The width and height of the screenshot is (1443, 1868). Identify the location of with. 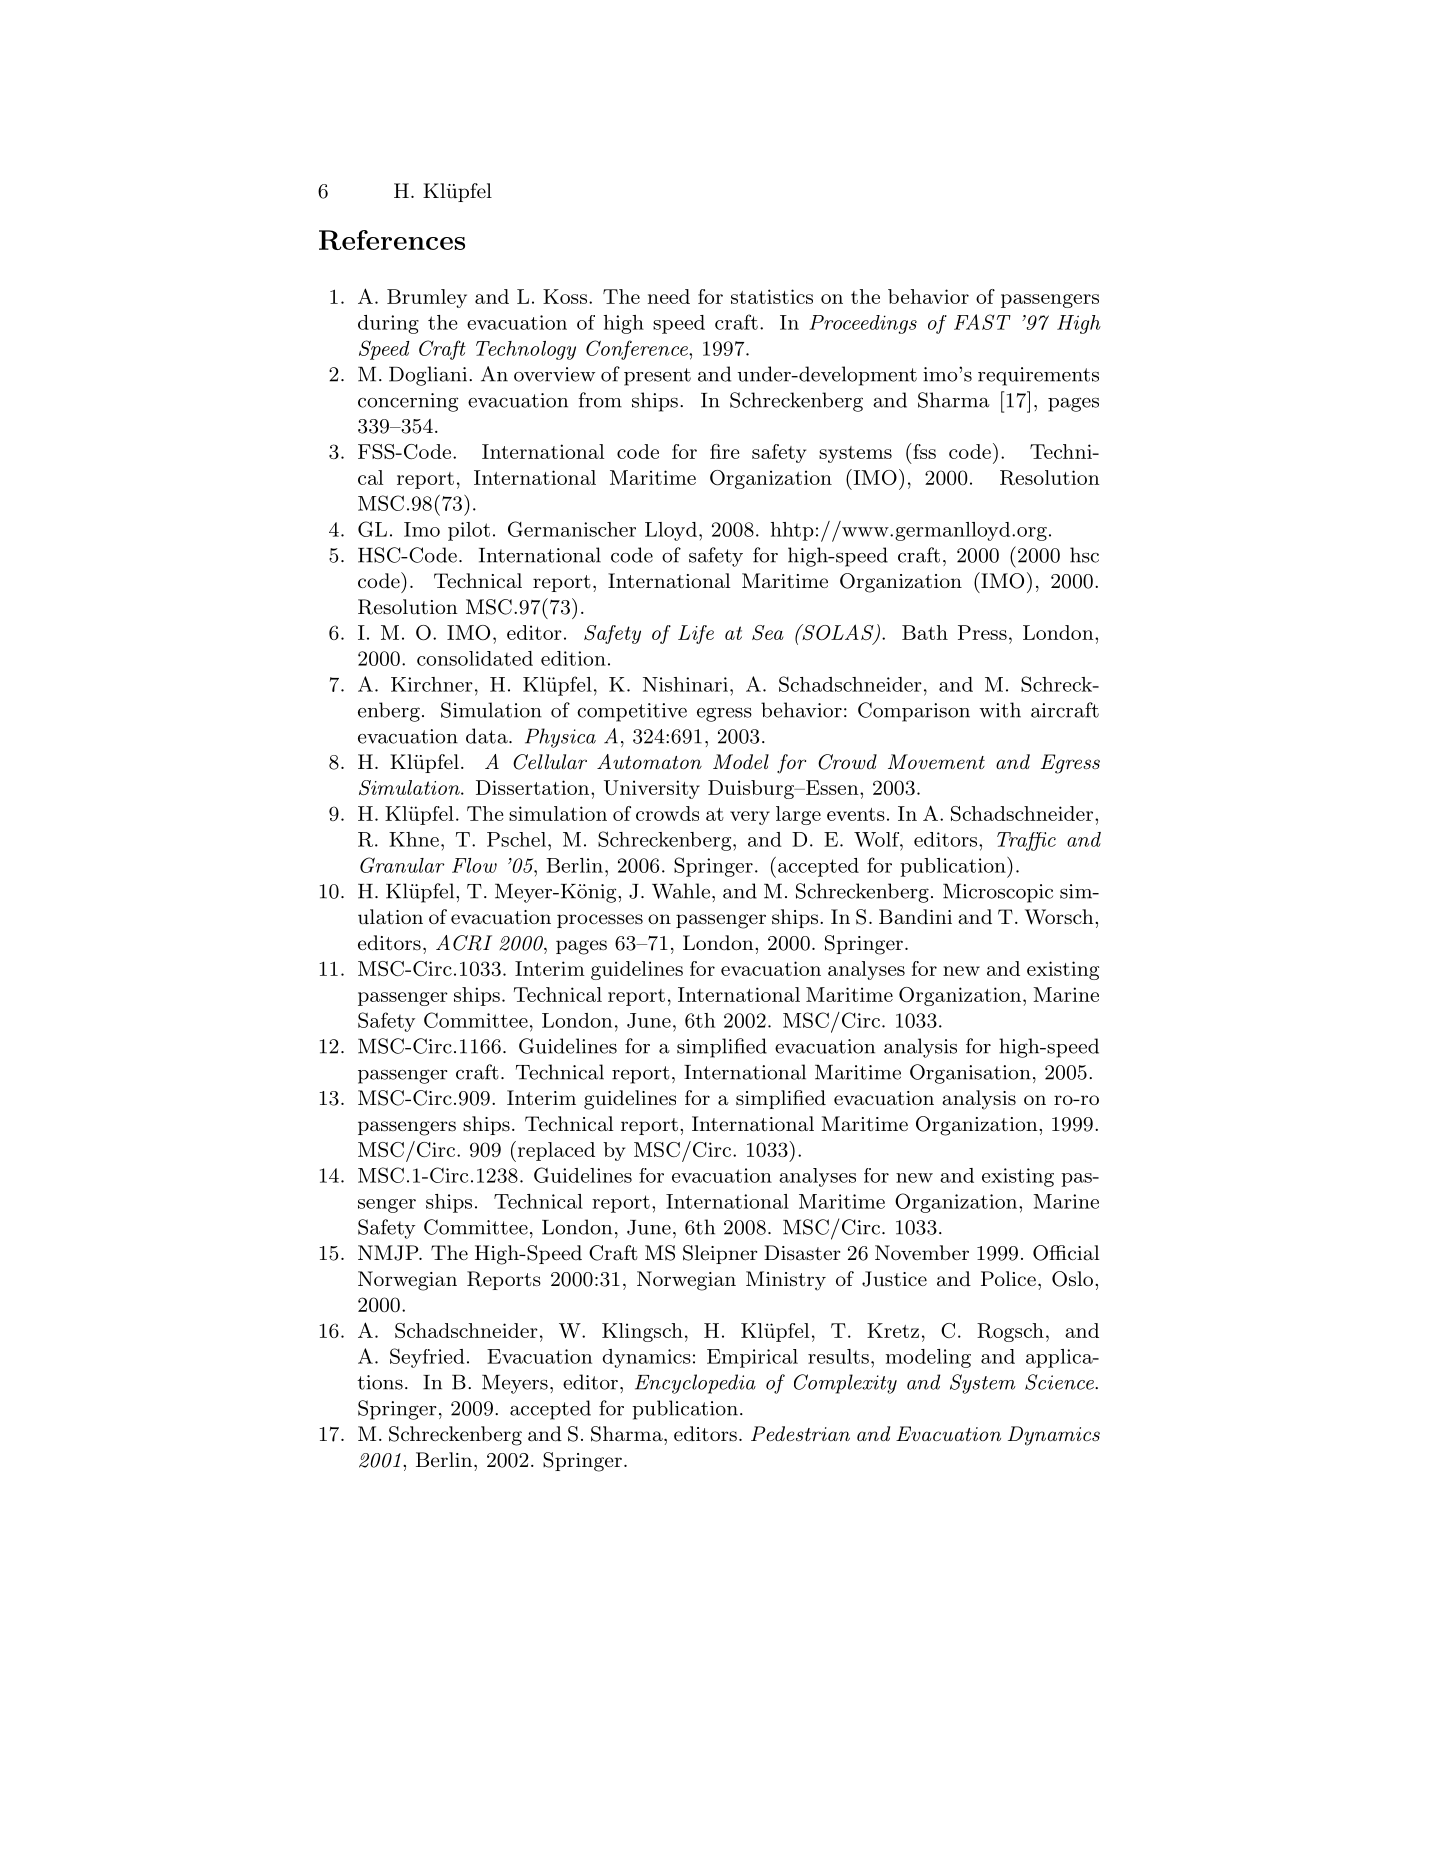
(1000, 710).
